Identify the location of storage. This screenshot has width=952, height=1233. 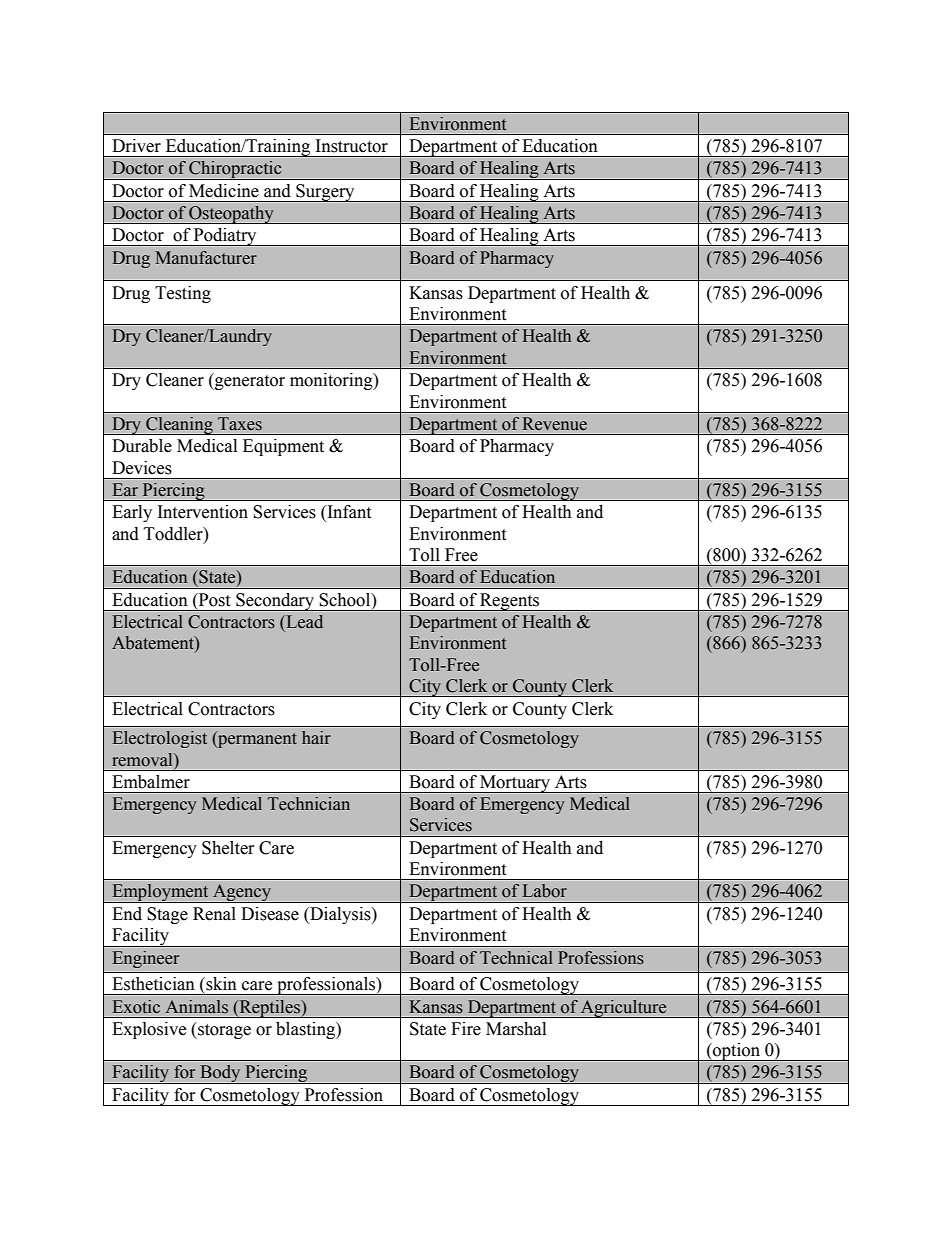
(223, 1030).
